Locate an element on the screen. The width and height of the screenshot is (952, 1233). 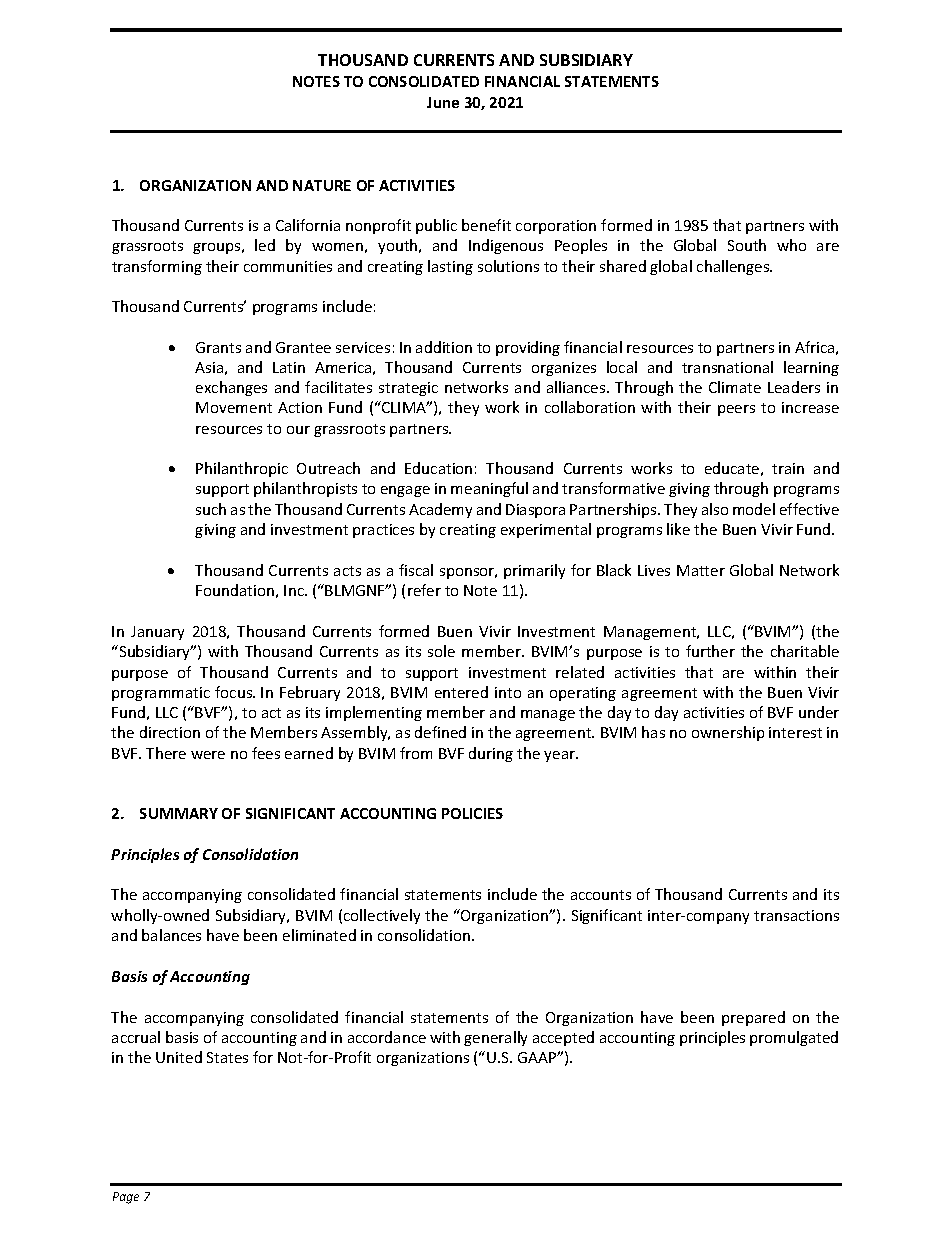
Page is located at coordinates (126, 1198).
